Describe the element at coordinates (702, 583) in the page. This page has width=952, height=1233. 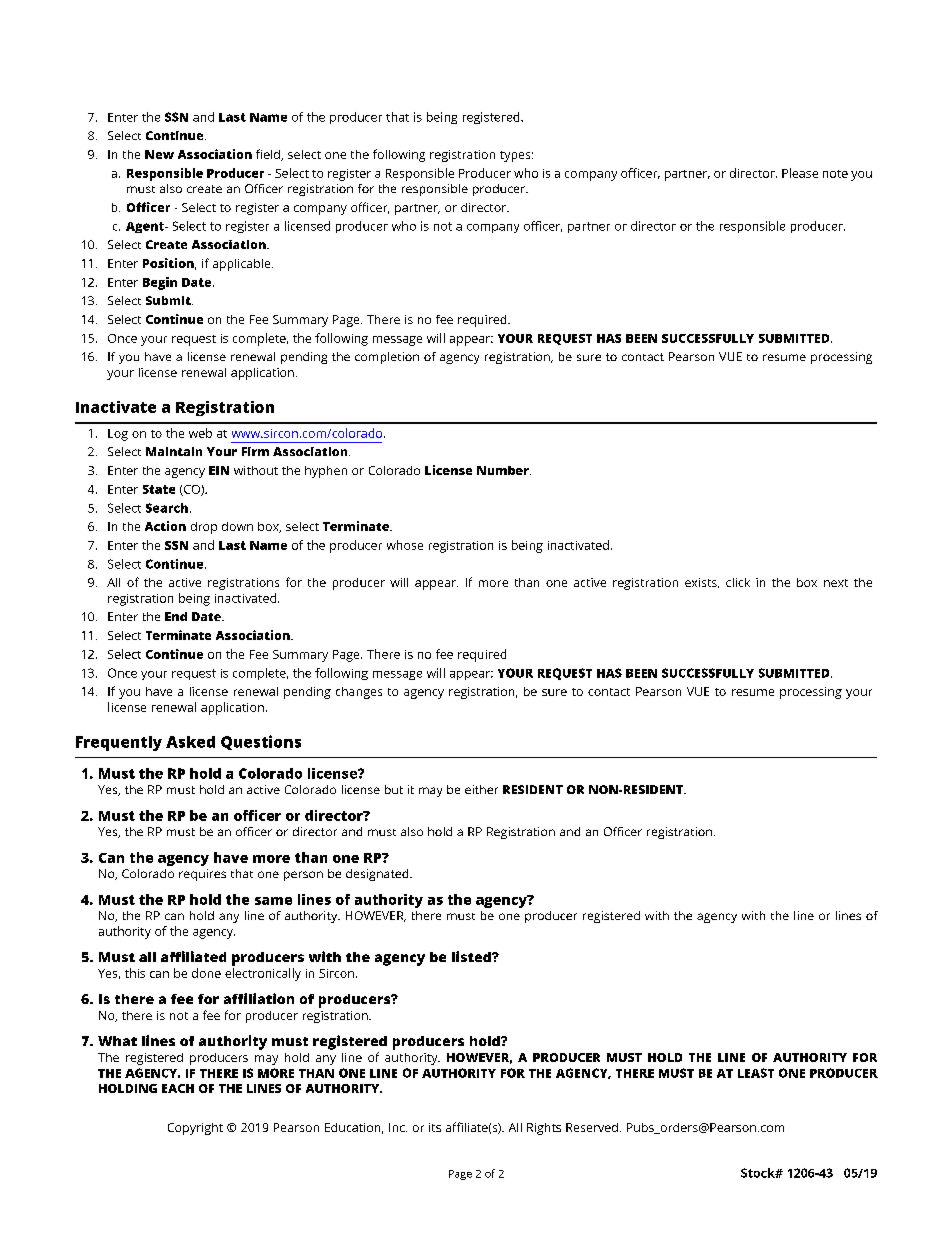
I see `exists` at that location.
